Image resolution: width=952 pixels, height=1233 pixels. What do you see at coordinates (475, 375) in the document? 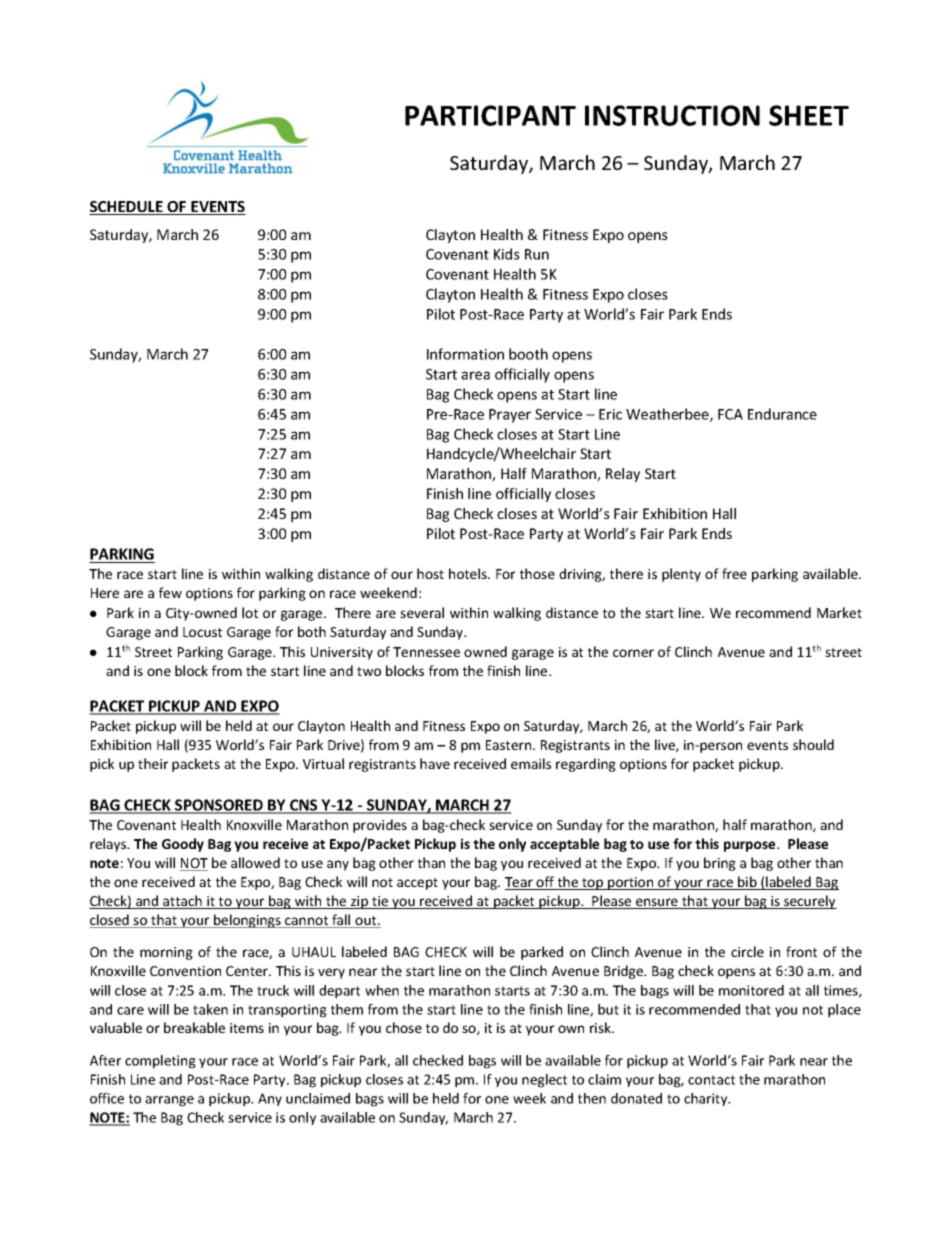
I see `area` at bounding box center [475, 375].
